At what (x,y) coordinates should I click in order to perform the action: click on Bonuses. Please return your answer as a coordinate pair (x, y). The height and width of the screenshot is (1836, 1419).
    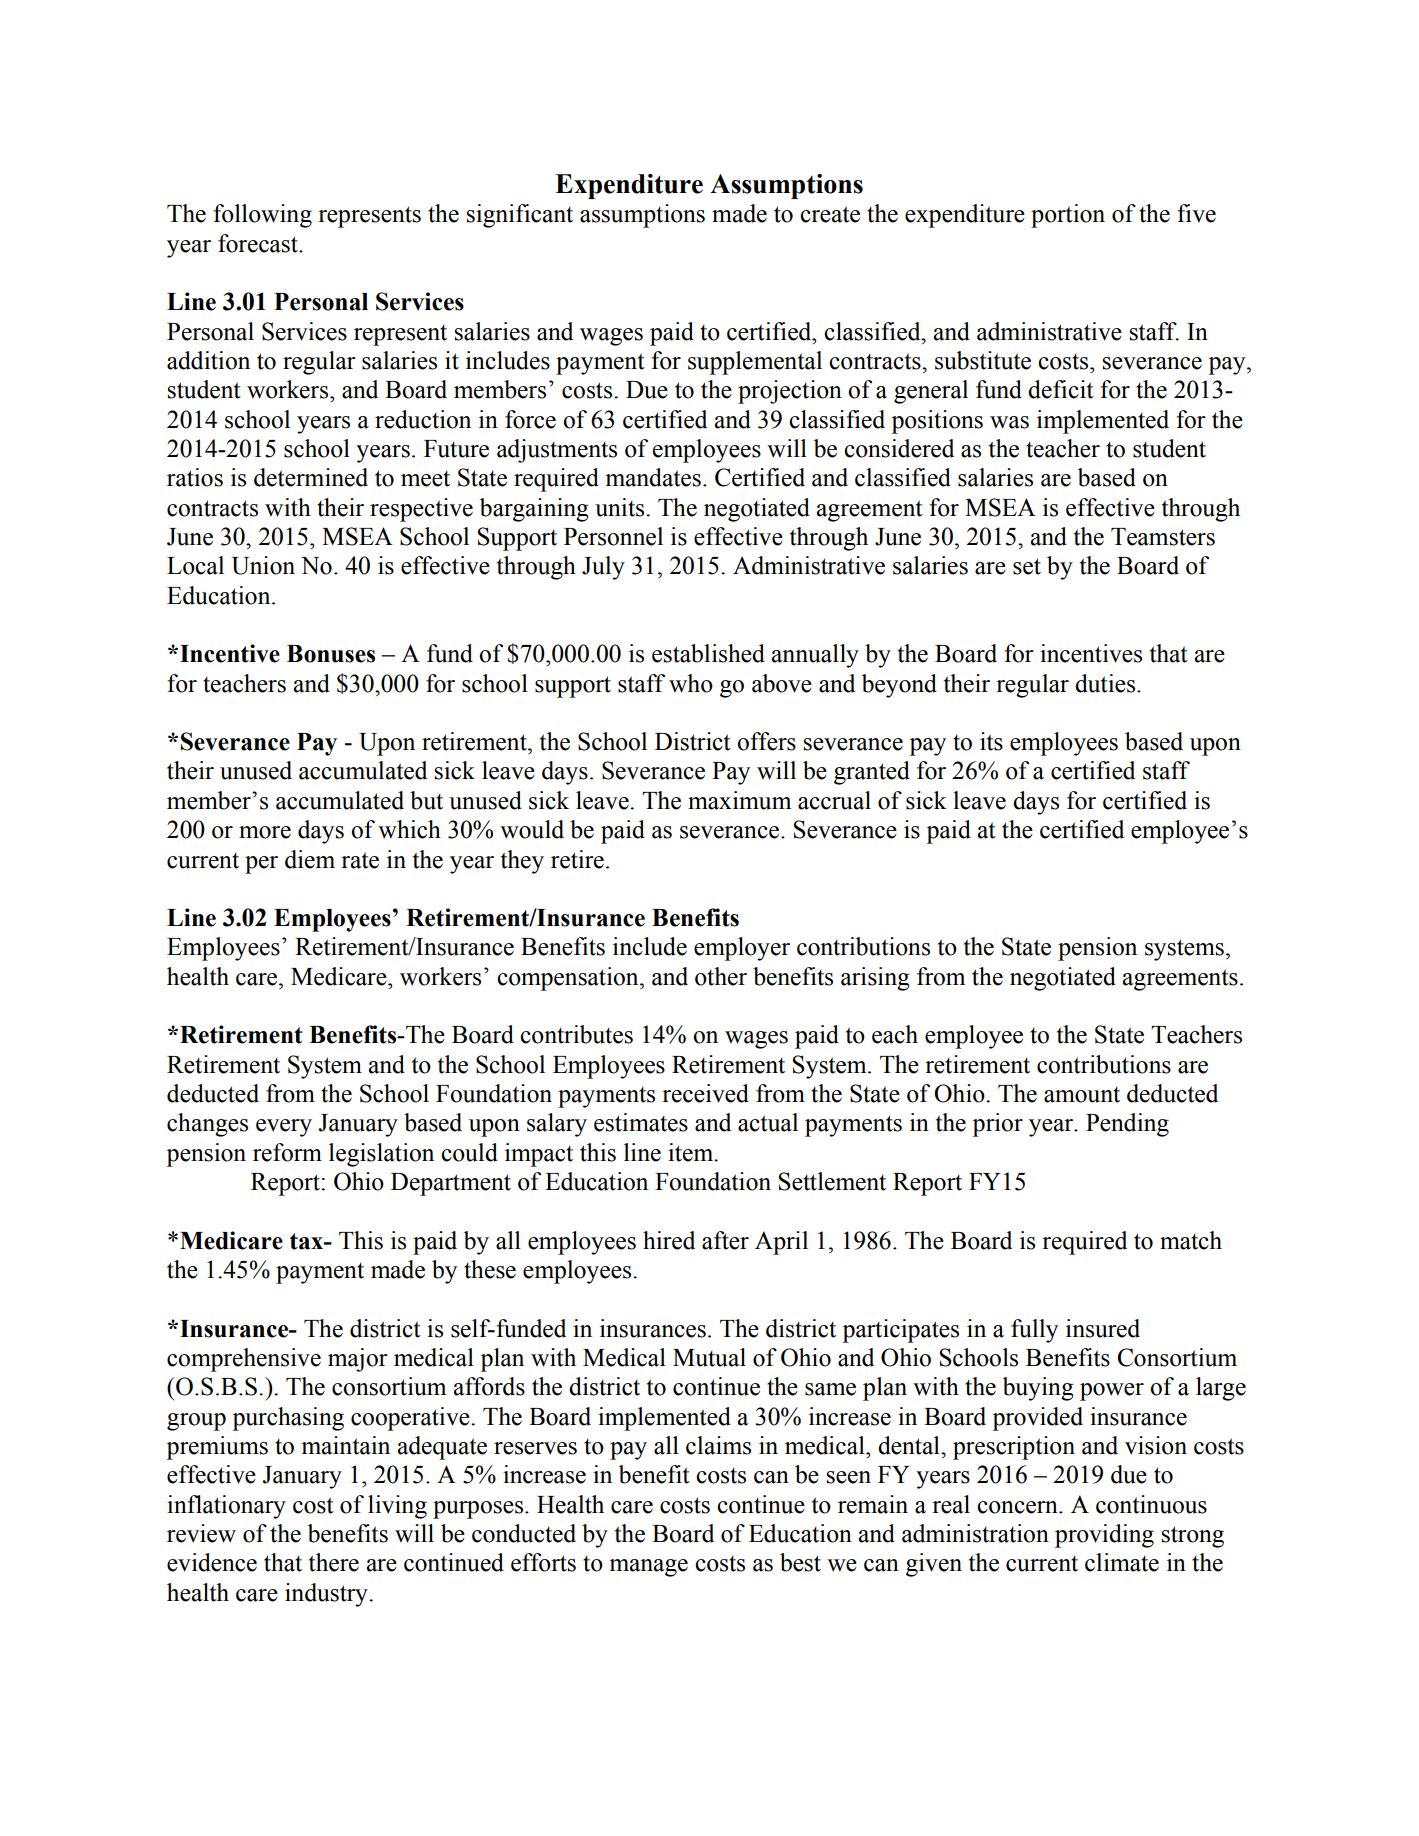
    Looking at the image, I should click on (331, 654).
